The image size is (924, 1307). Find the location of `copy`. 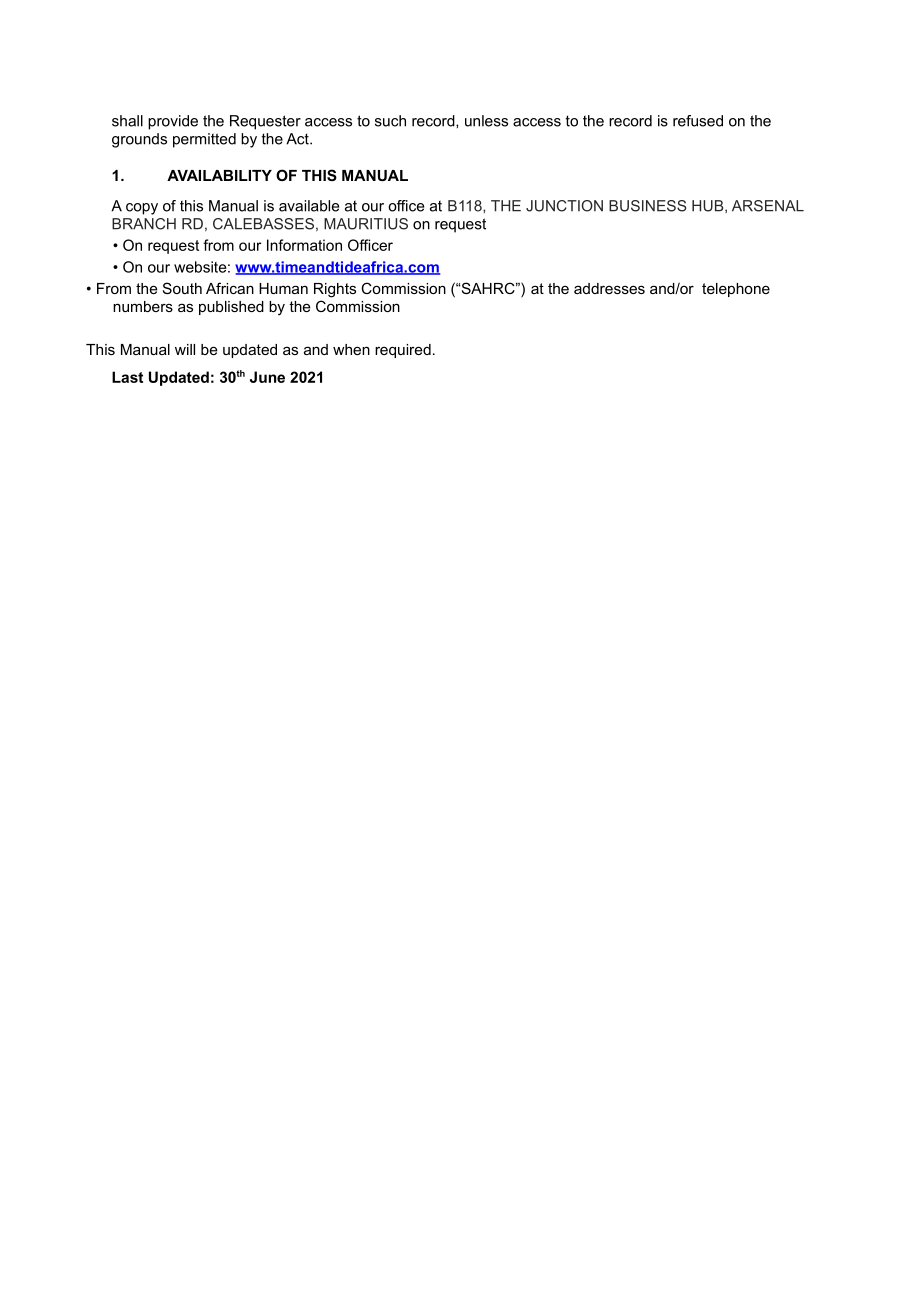

copy is located at coordinates (142, 209).
